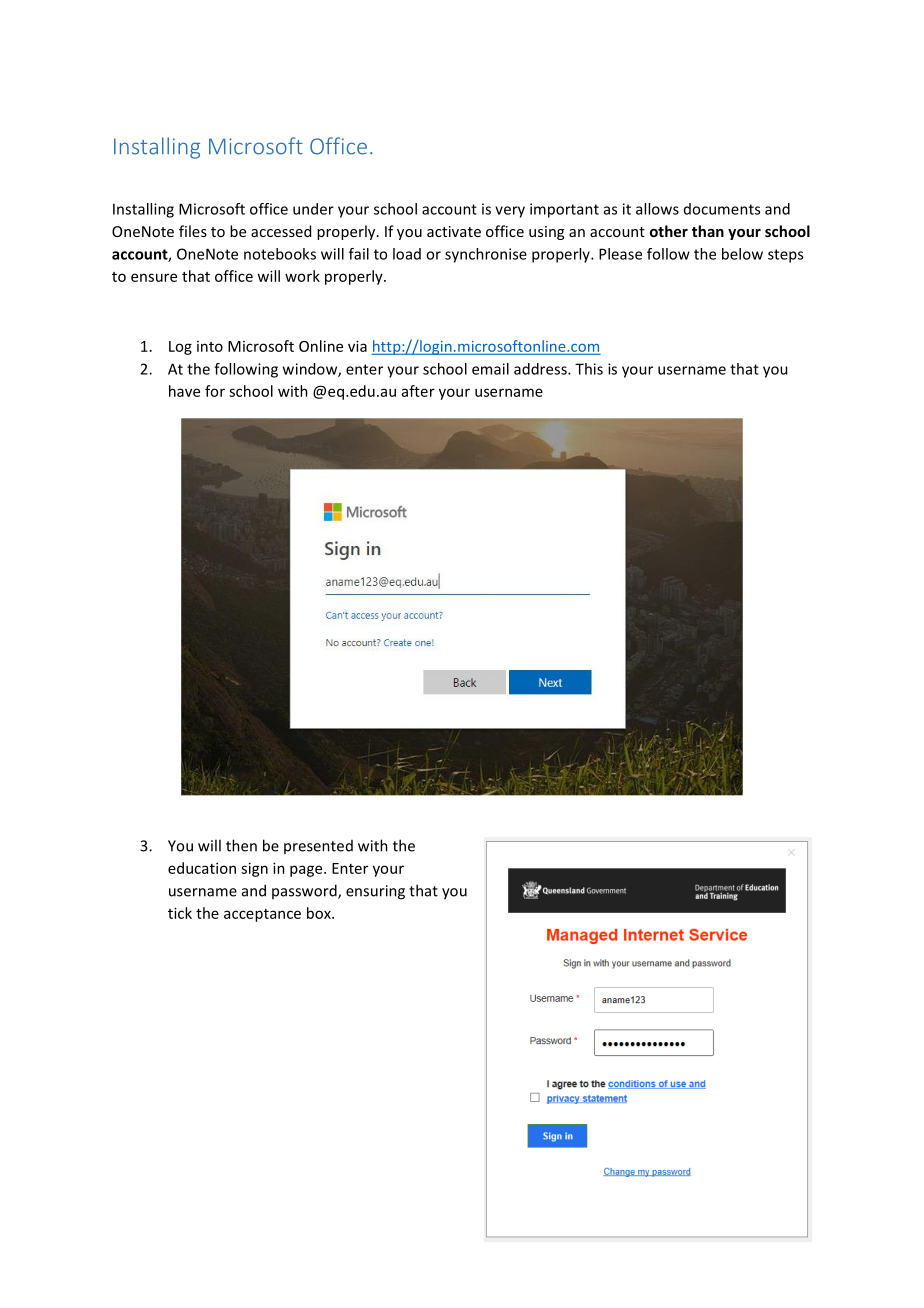  What do you see at coordinates (320, 913) in the document?
I see `box` at bounding box center [320, 913].
